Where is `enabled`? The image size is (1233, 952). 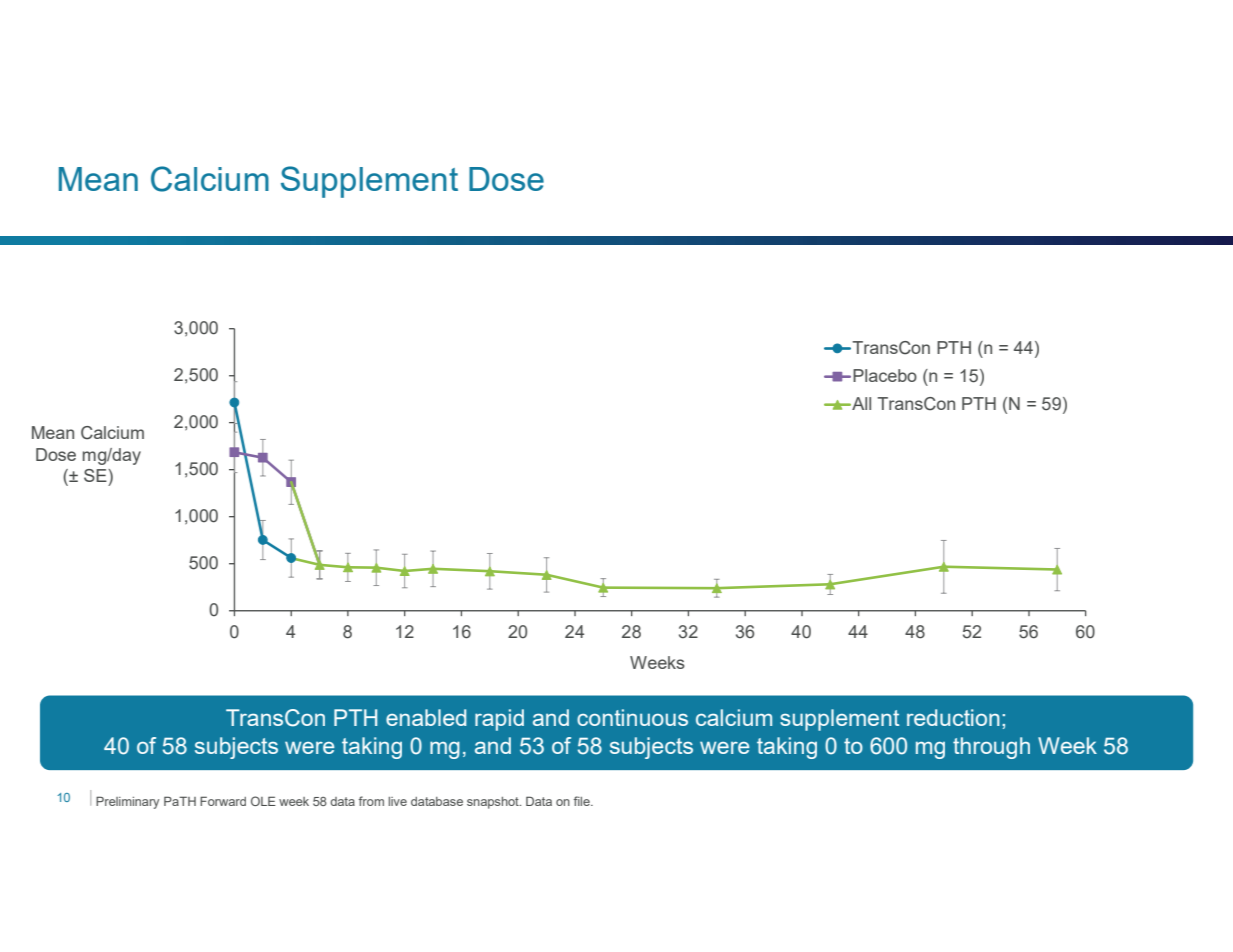
enabled is located at coordinates (426, 717).
